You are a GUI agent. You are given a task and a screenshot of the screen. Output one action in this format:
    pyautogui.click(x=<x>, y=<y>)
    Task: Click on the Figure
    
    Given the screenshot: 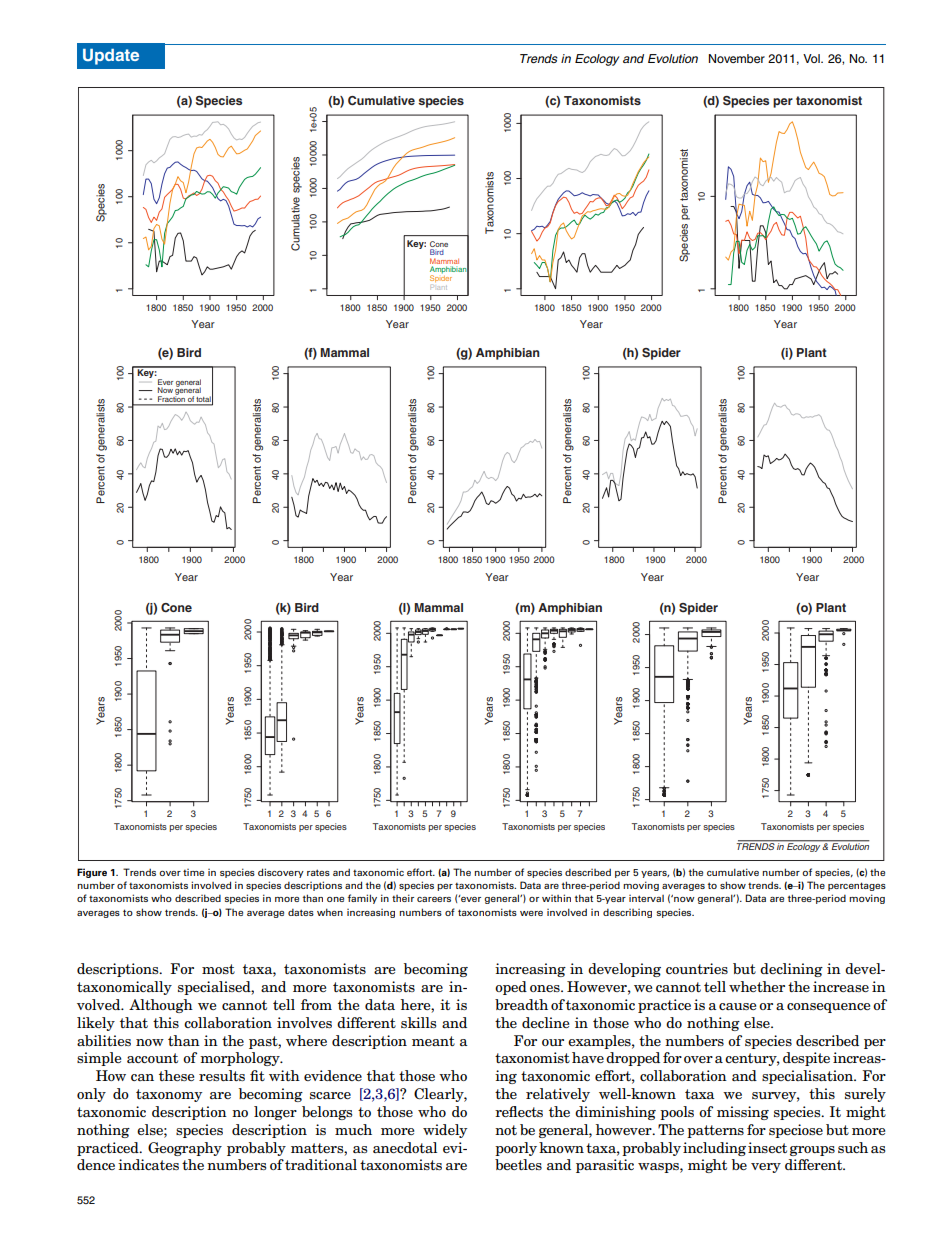 What is the action you would take?
    pyautogui.click(x=92, y=873)
